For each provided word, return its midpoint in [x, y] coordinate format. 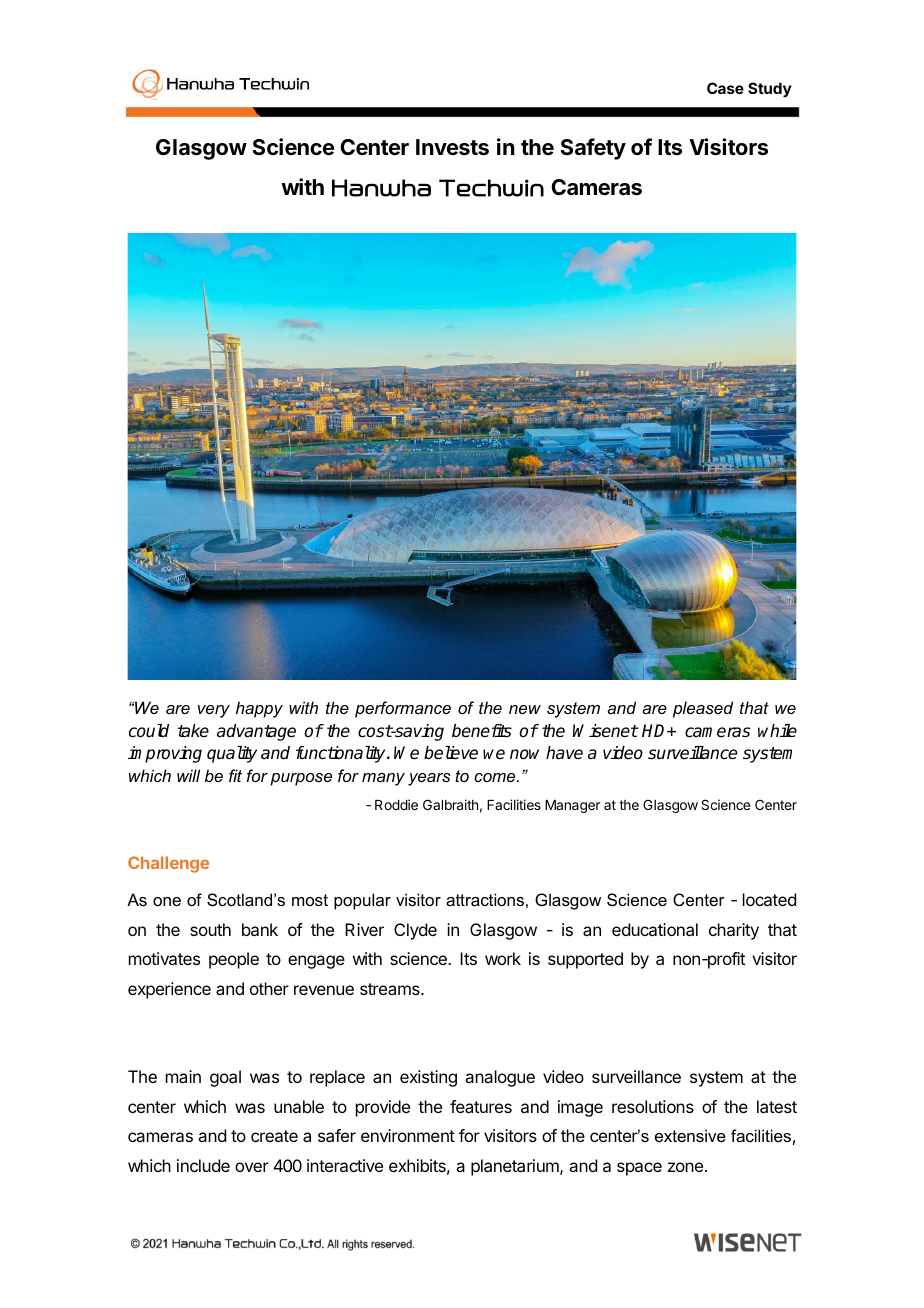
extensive [690, 1135]
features [481, 1106]
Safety [593, 149]
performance [403, 709]
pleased [703, 709]
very [214, 711]
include [203, 1165]
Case [725, 88]
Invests [452, 147]
